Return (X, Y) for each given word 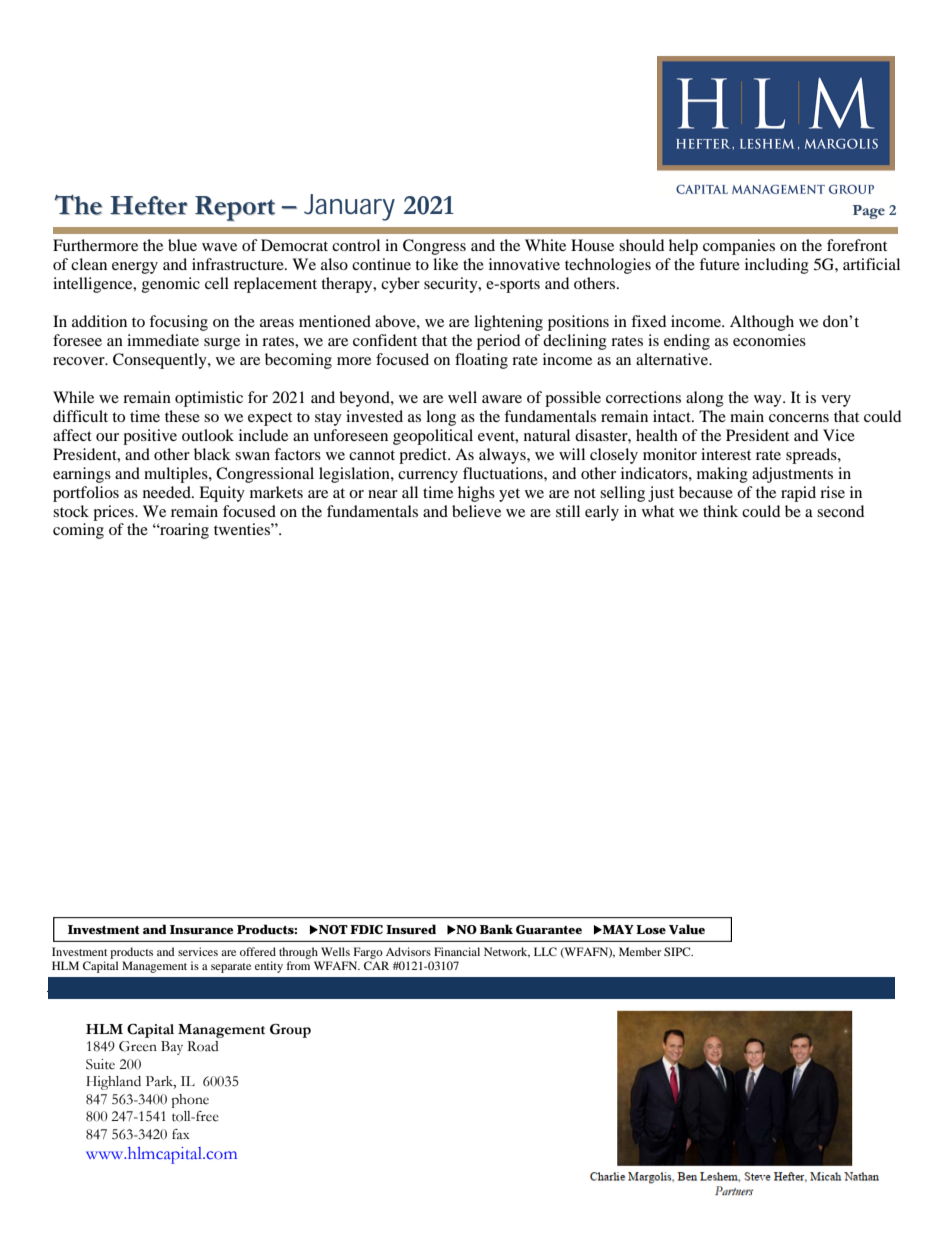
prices (114, 513)
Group (290, 1031)
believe (476, 511)
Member (640, 951)
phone (190, 1101)
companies (739, 247)
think (720, 511)
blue (182, 245)
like (445, 264)
